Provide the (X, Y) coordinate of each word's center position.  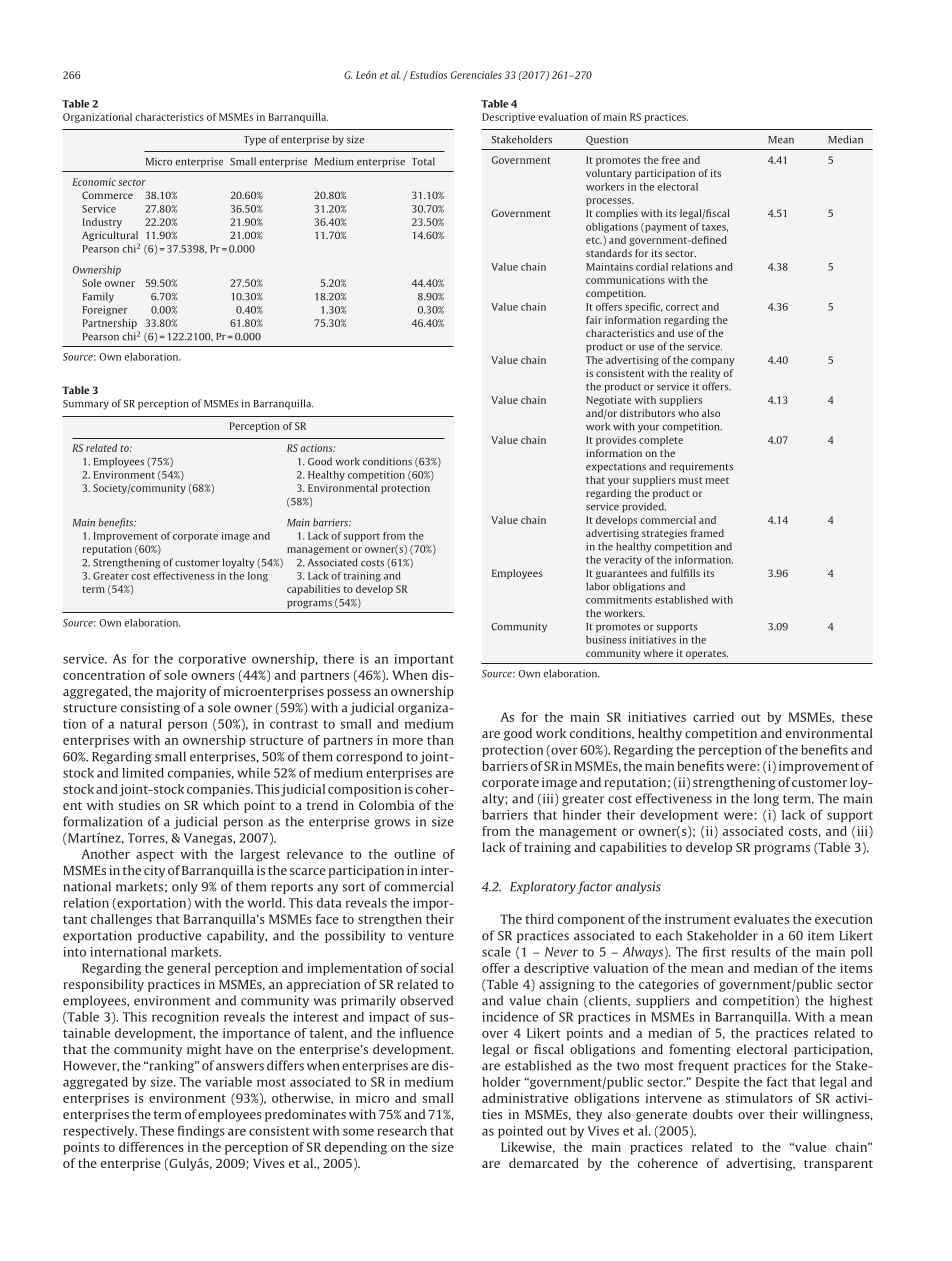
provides (616, 441)
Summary (86, 405)
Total (423, 161)
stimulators (759, 1098)
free (671, 160)
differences (151, 1147)
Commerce (107, 195)
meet (717, 480)
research (402, 1131)
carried (713, 717)
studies (139, 805)
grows (392, 824)
